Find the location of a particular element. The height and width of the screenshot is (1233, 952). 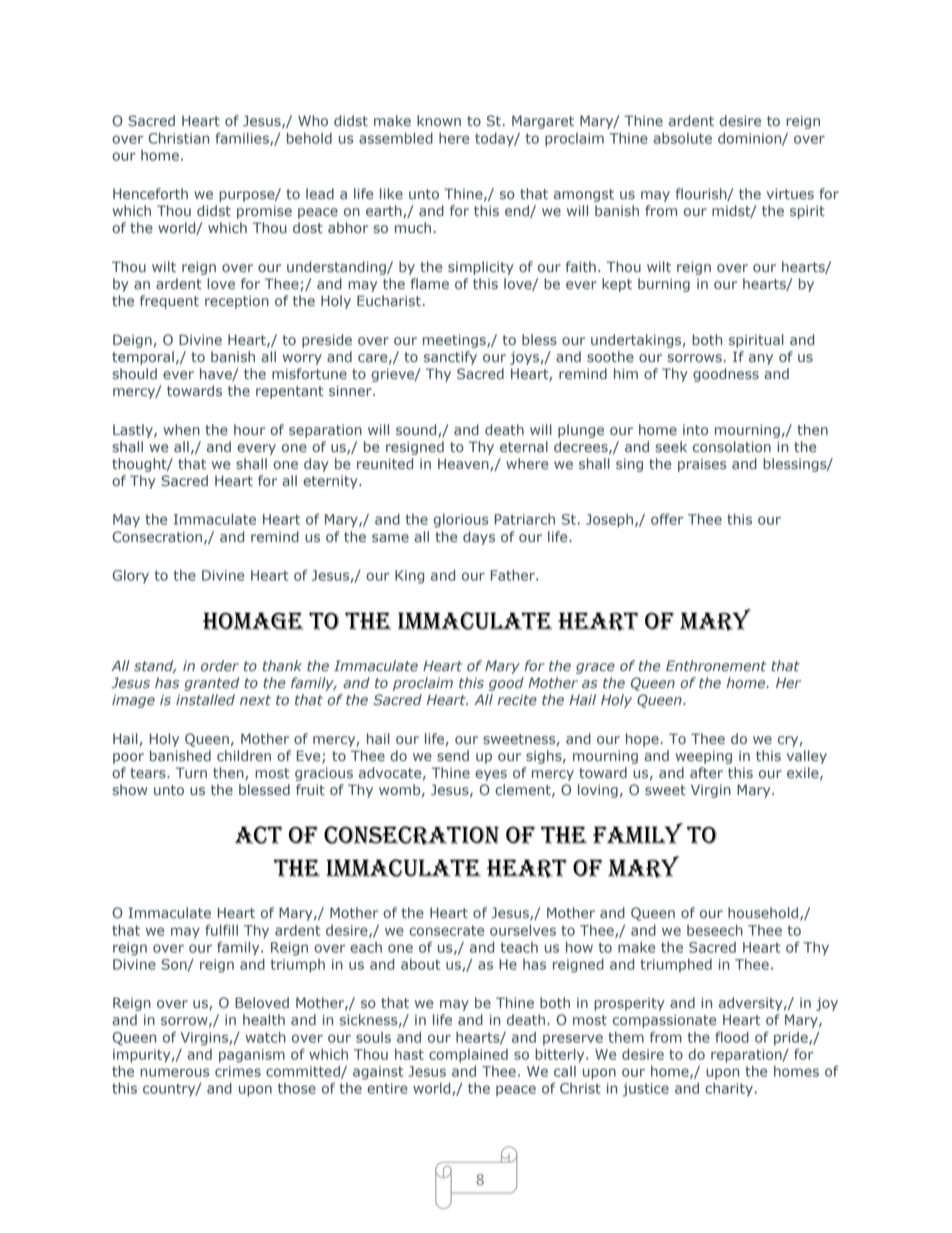

known is located at coordinates (439, 121).
